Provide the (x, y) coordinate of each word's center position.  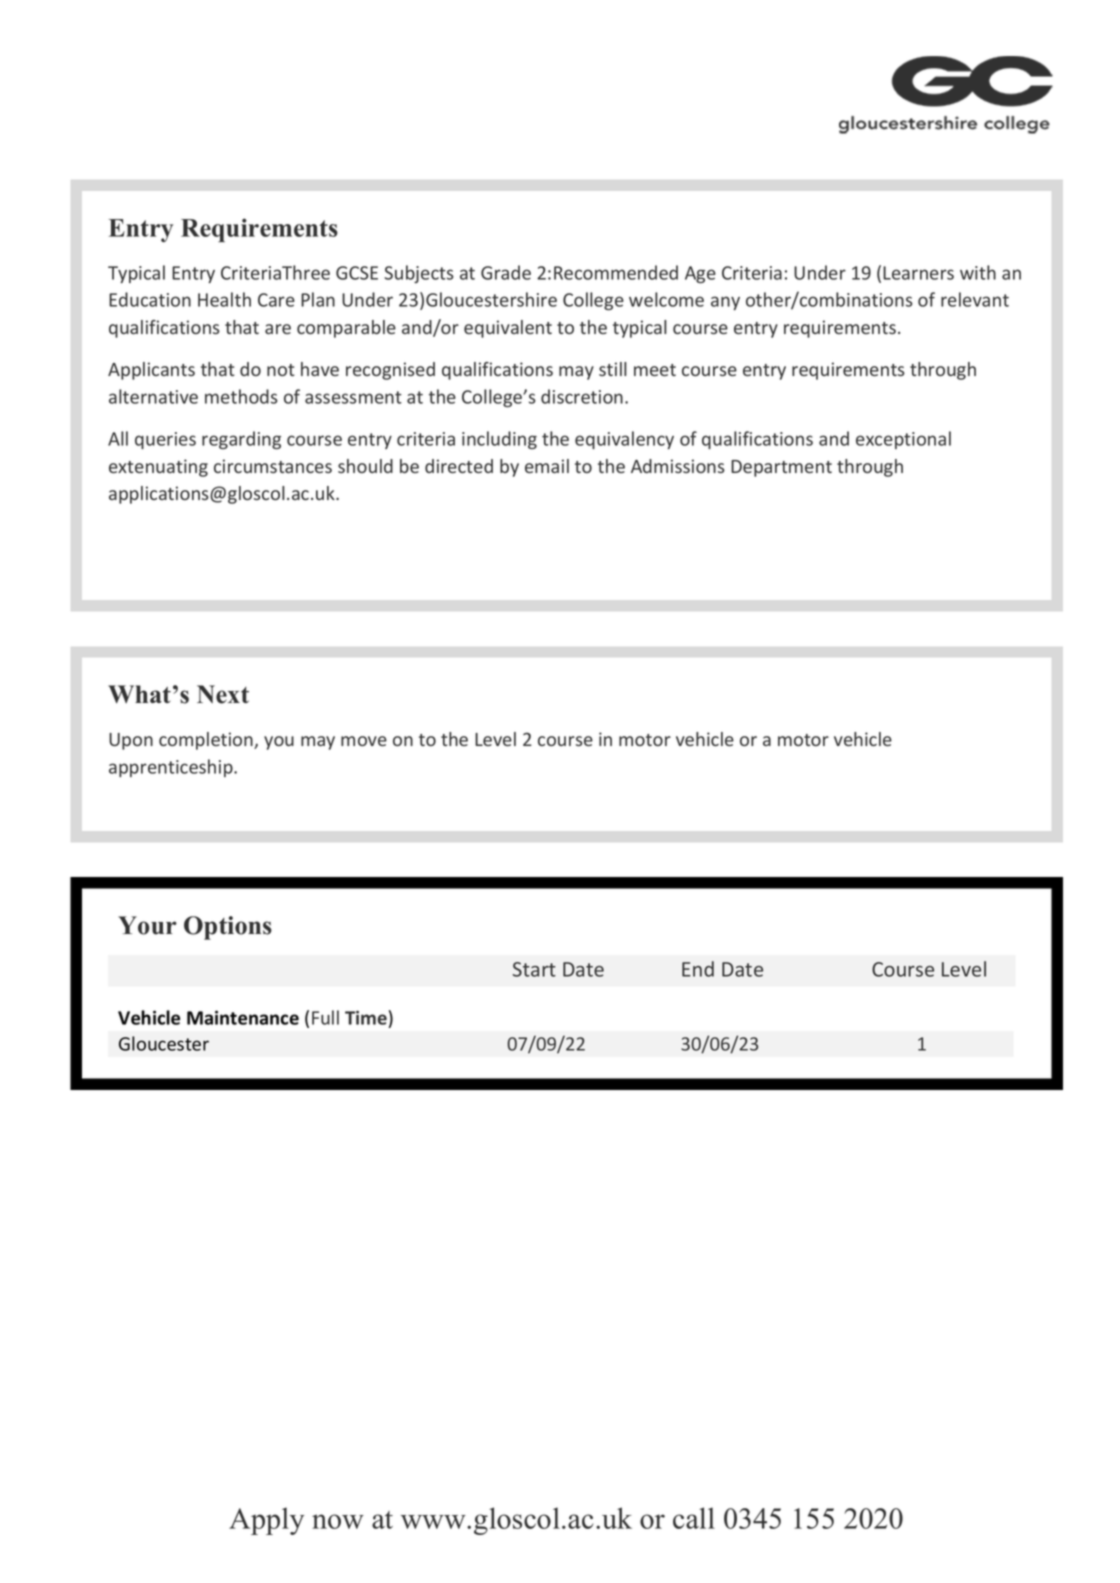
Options (228, 928)
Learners (918, 273)
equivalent (508, 329)
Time (366, 1017)
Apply (266, 1521)
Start (534, 969)
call (694, 1518)
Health (224, 299)
